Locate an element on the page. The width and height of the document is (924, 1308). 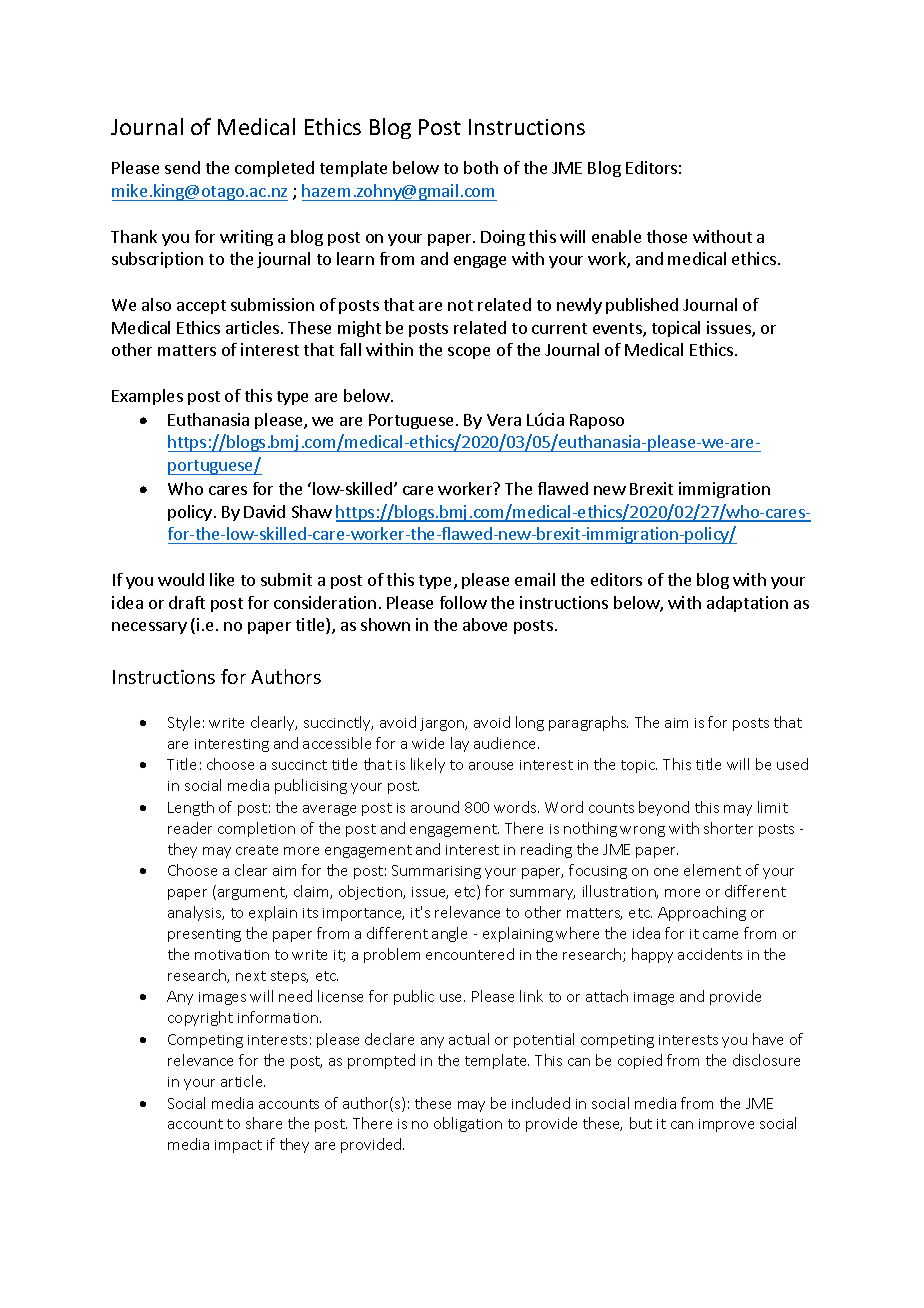
both is located at coordinates (481, 167).
